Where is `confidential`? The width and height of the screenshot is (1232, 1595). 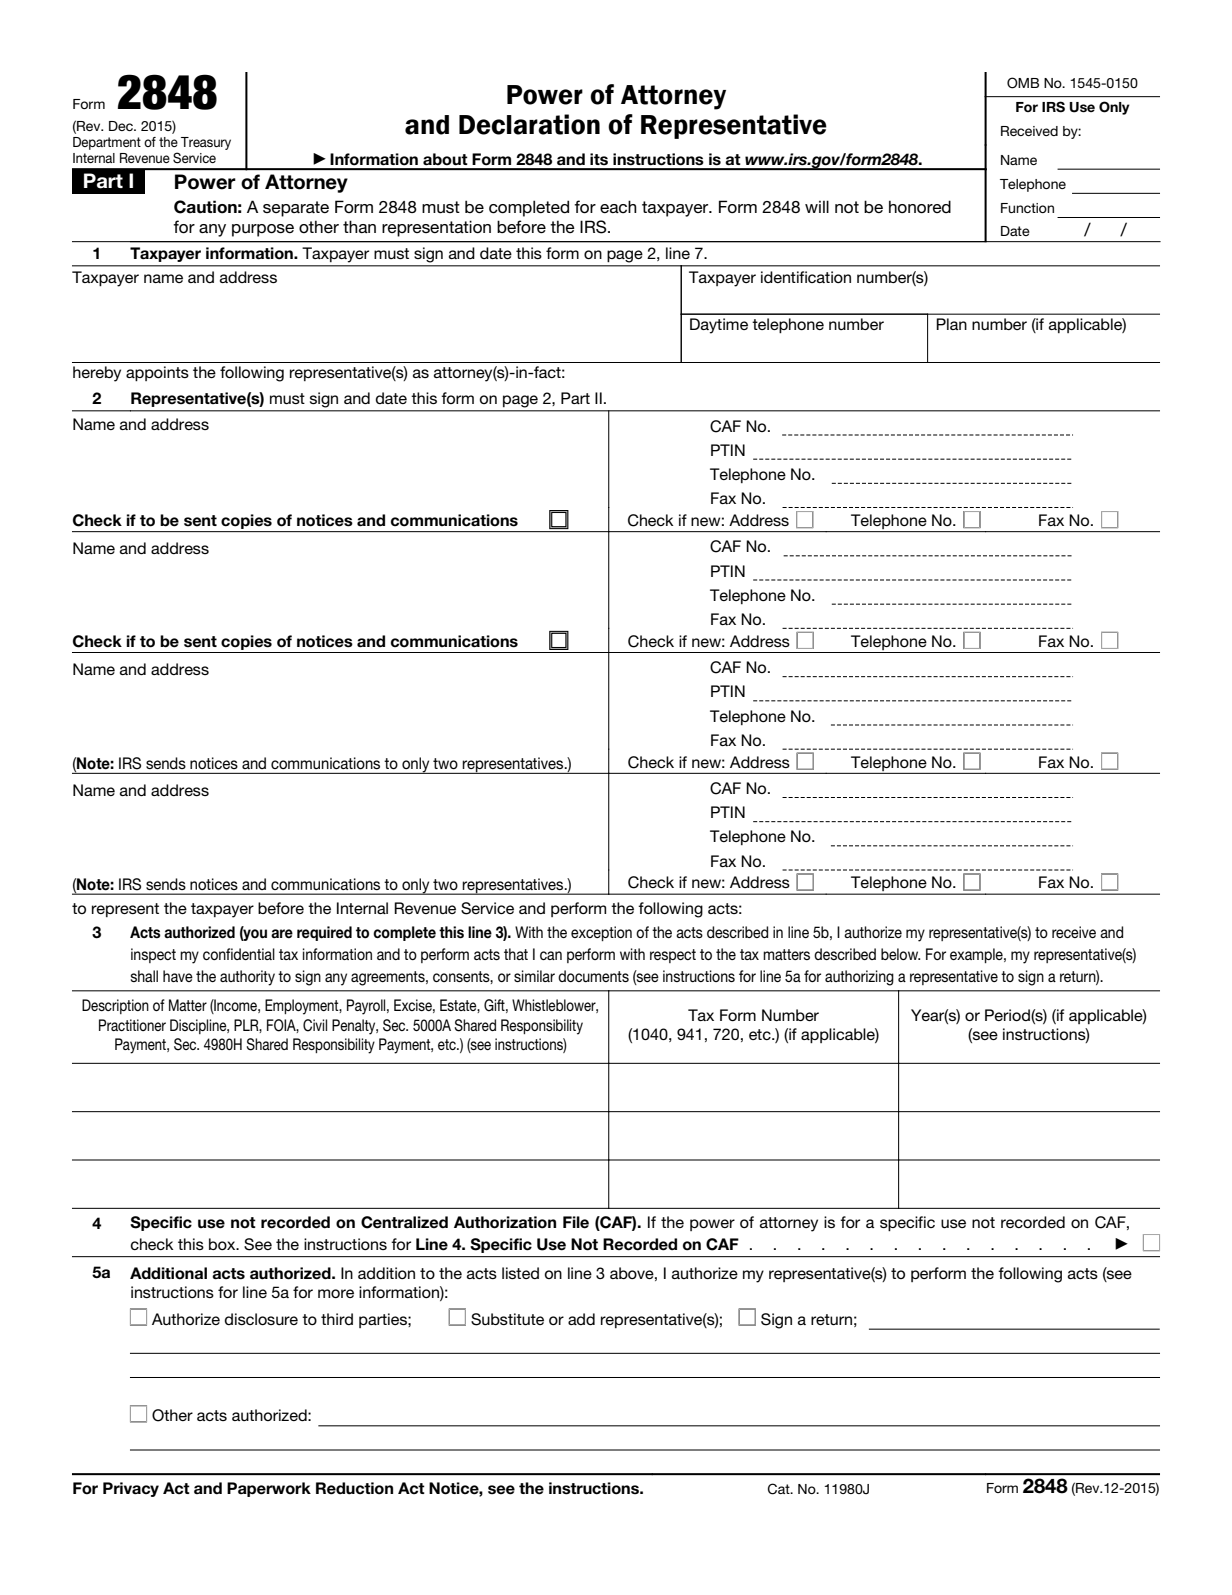 confidential is located at coordinates (239, 954).
